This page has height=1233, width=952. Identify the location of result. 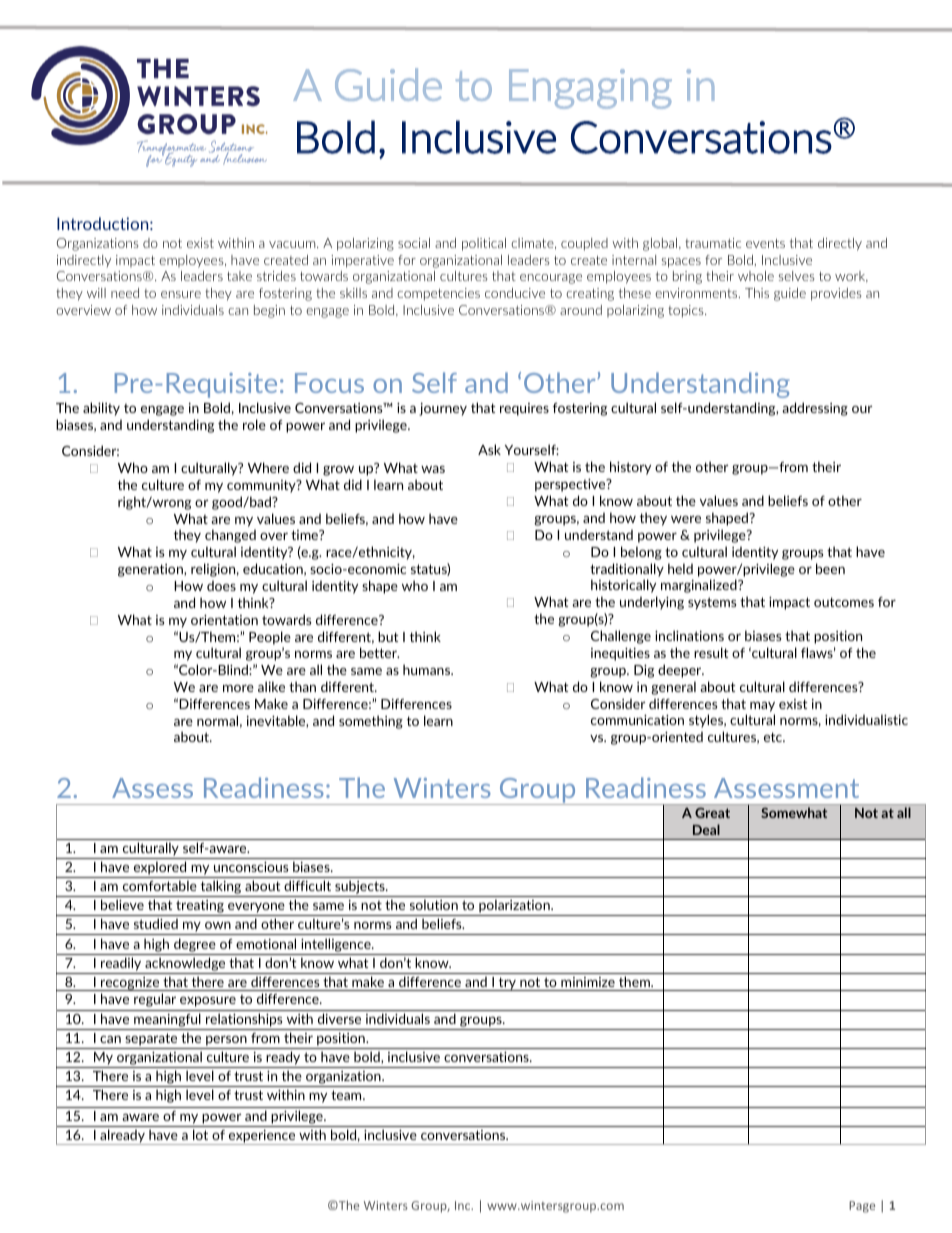
(711, 652).
